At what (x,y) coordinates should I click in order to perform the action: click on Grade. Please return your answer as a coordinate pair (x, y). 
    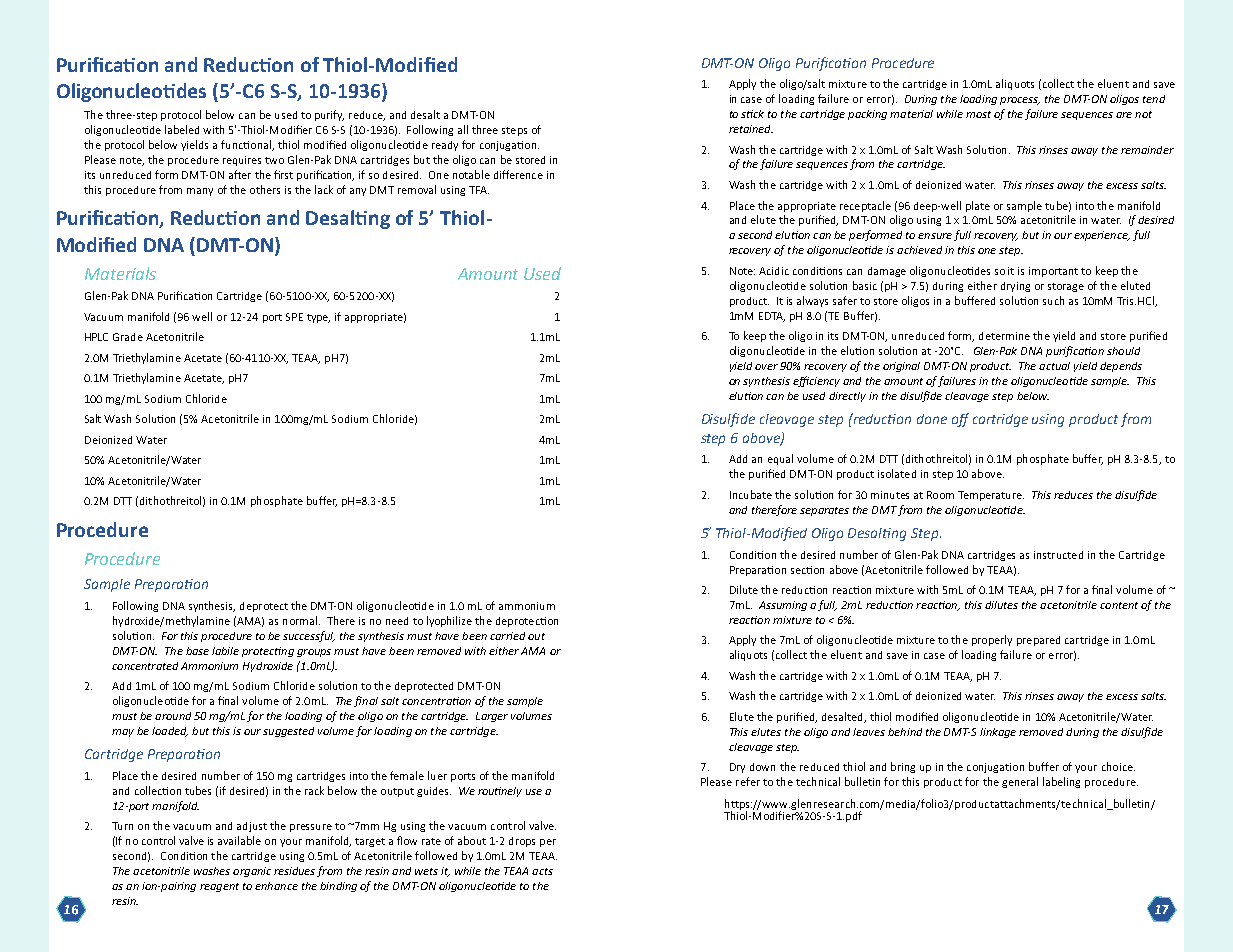
    Looking at the image, I should click on (128, 337).
